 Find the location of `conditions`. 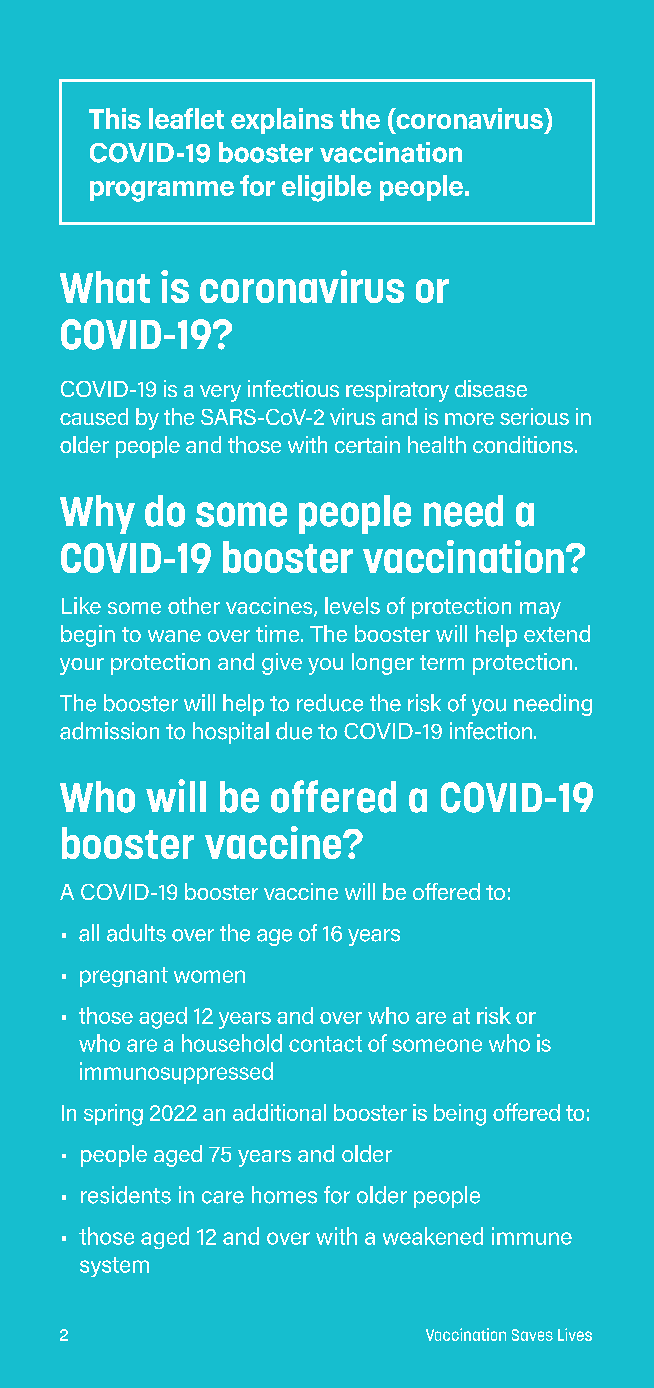

conditions is located at coordinates (523, 444).
